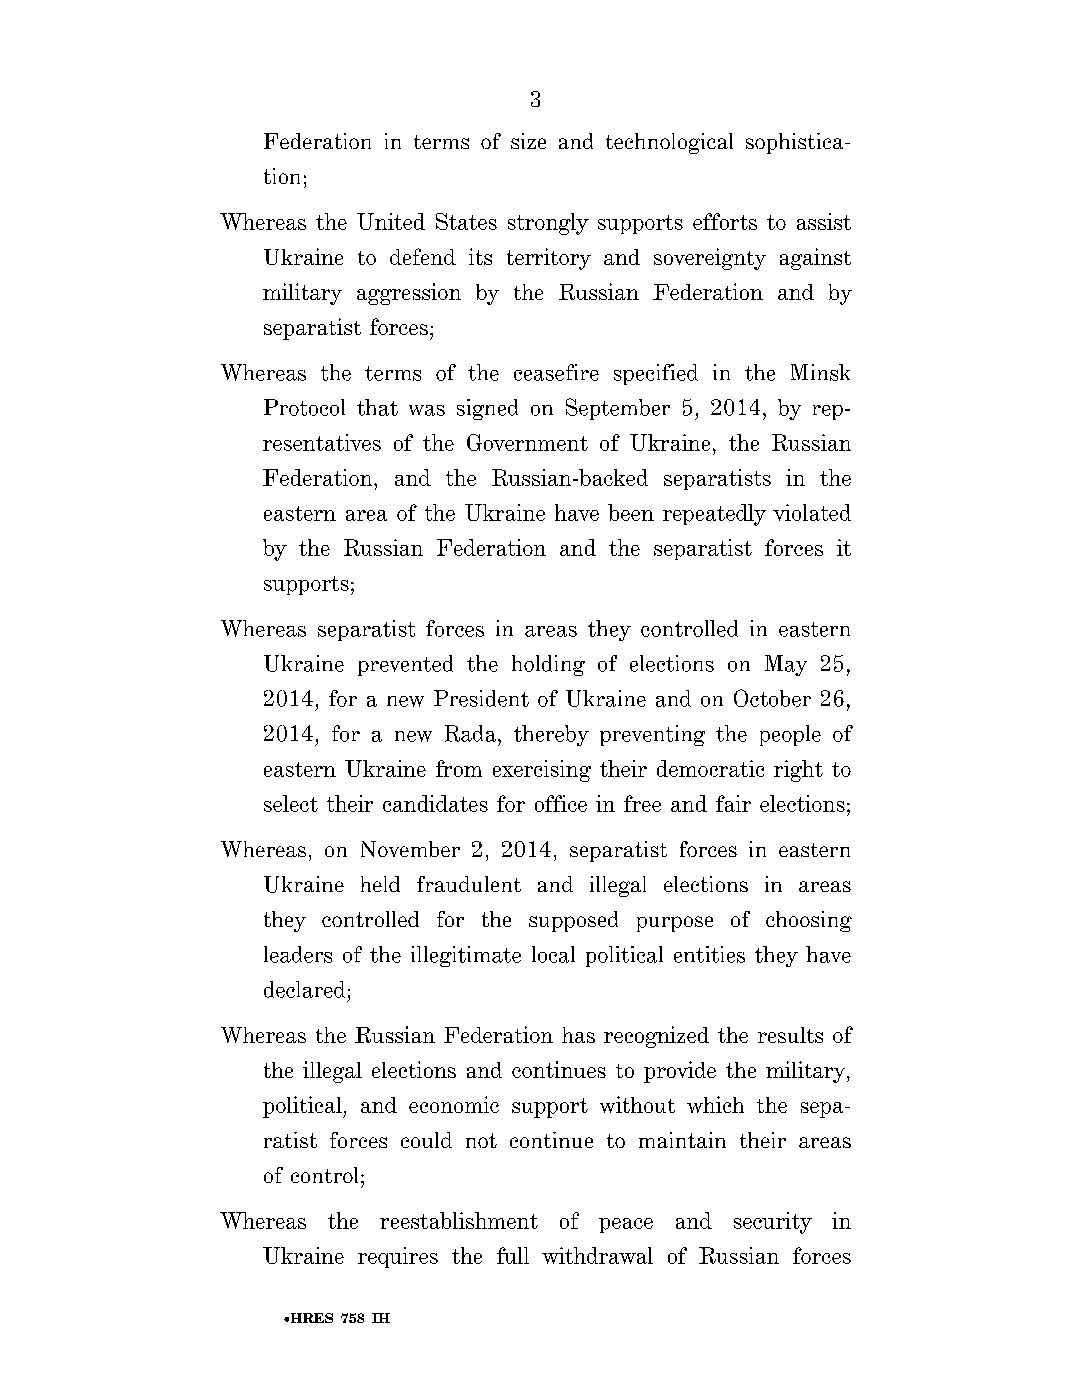 This document has height=1388, width=1072. What do you see at coordinates (772, 698) in the document?
I see `October` at bounding box center [772, 698].
